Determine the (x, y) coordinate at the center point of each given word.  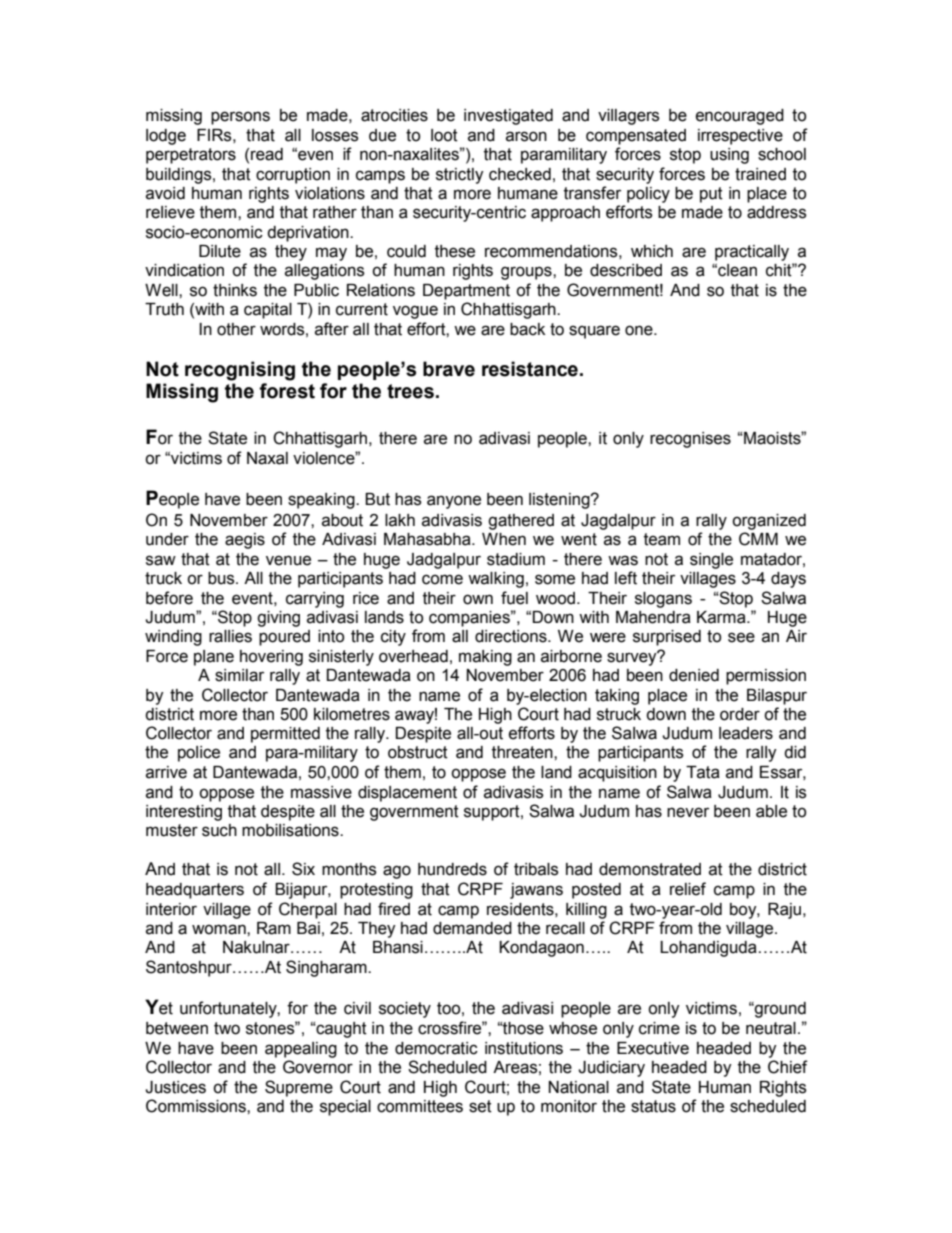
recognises (690, 440)
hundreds (452, 869)
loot (444, 135)
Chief (788, 1067)
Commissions (197, 1106)
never (688, 812)
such (219, 830)
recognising (240, 371)
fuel (514, 598)
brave (449, 369)
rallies (230, 636)
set (480, 1106)
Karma (722, 617)
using (729, 156)
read (267, 154)
